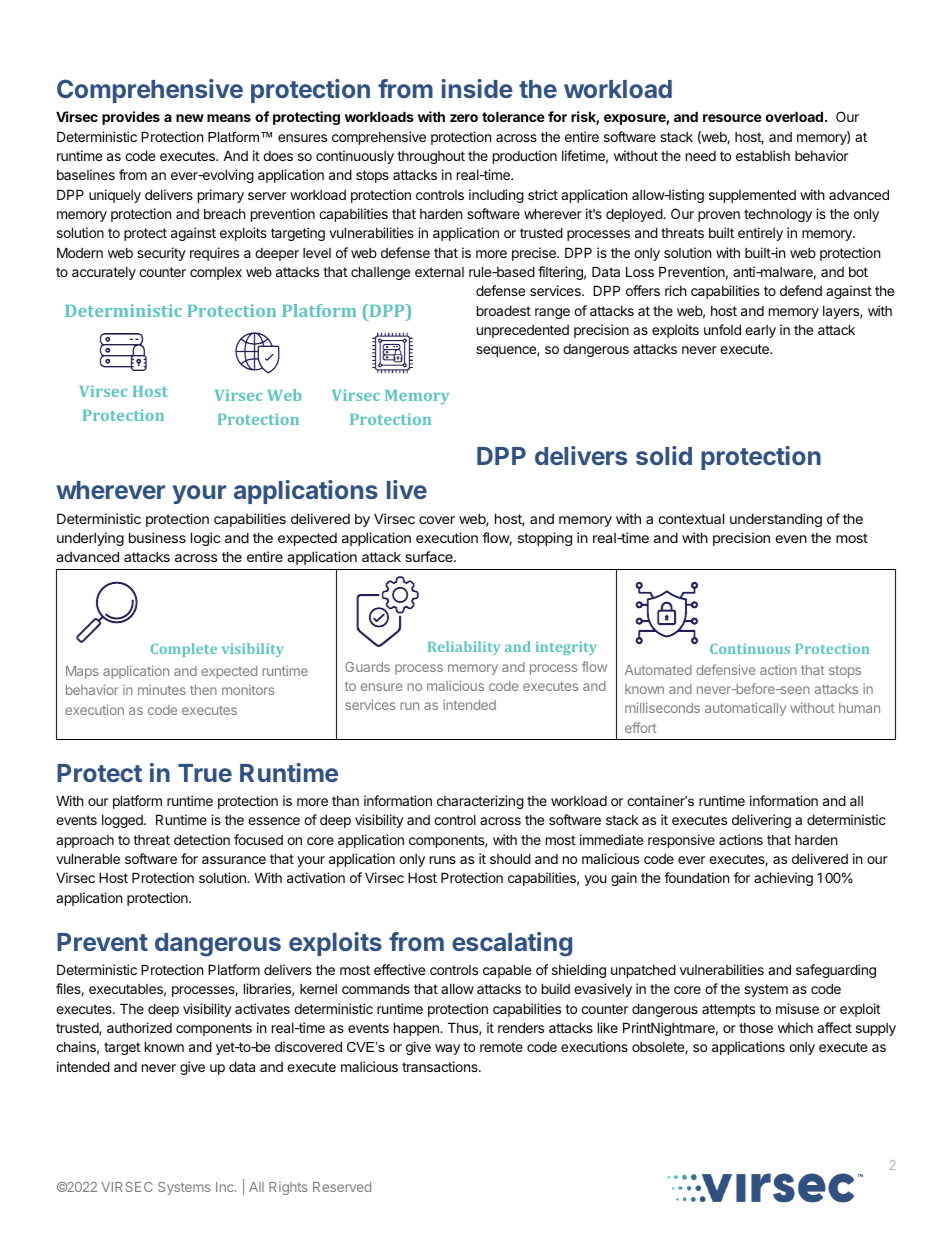  I want to click on zero, so click(464, 118).
